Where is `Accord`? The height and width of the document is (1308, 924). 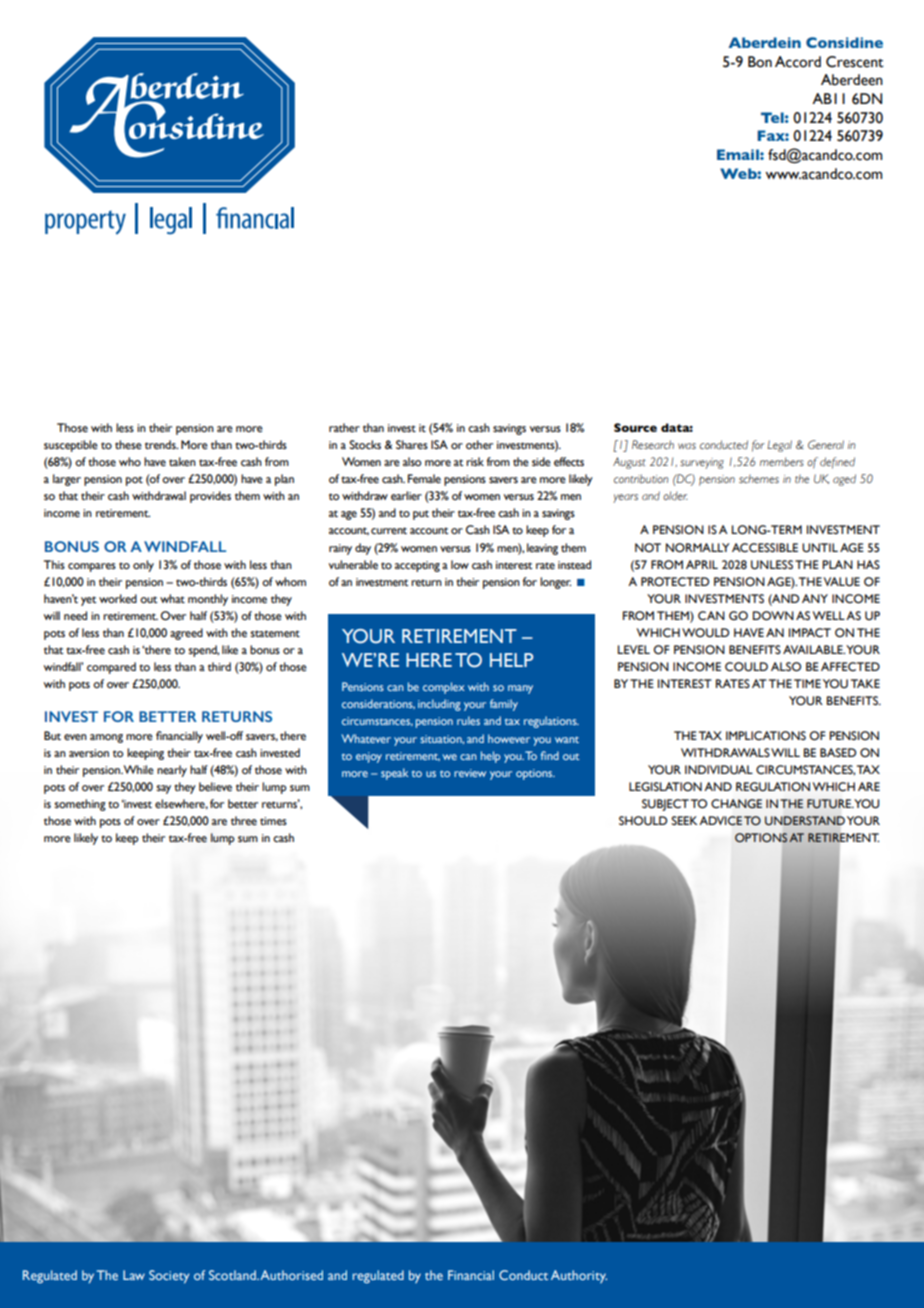
Accord is located at coordinates (798, 62).
